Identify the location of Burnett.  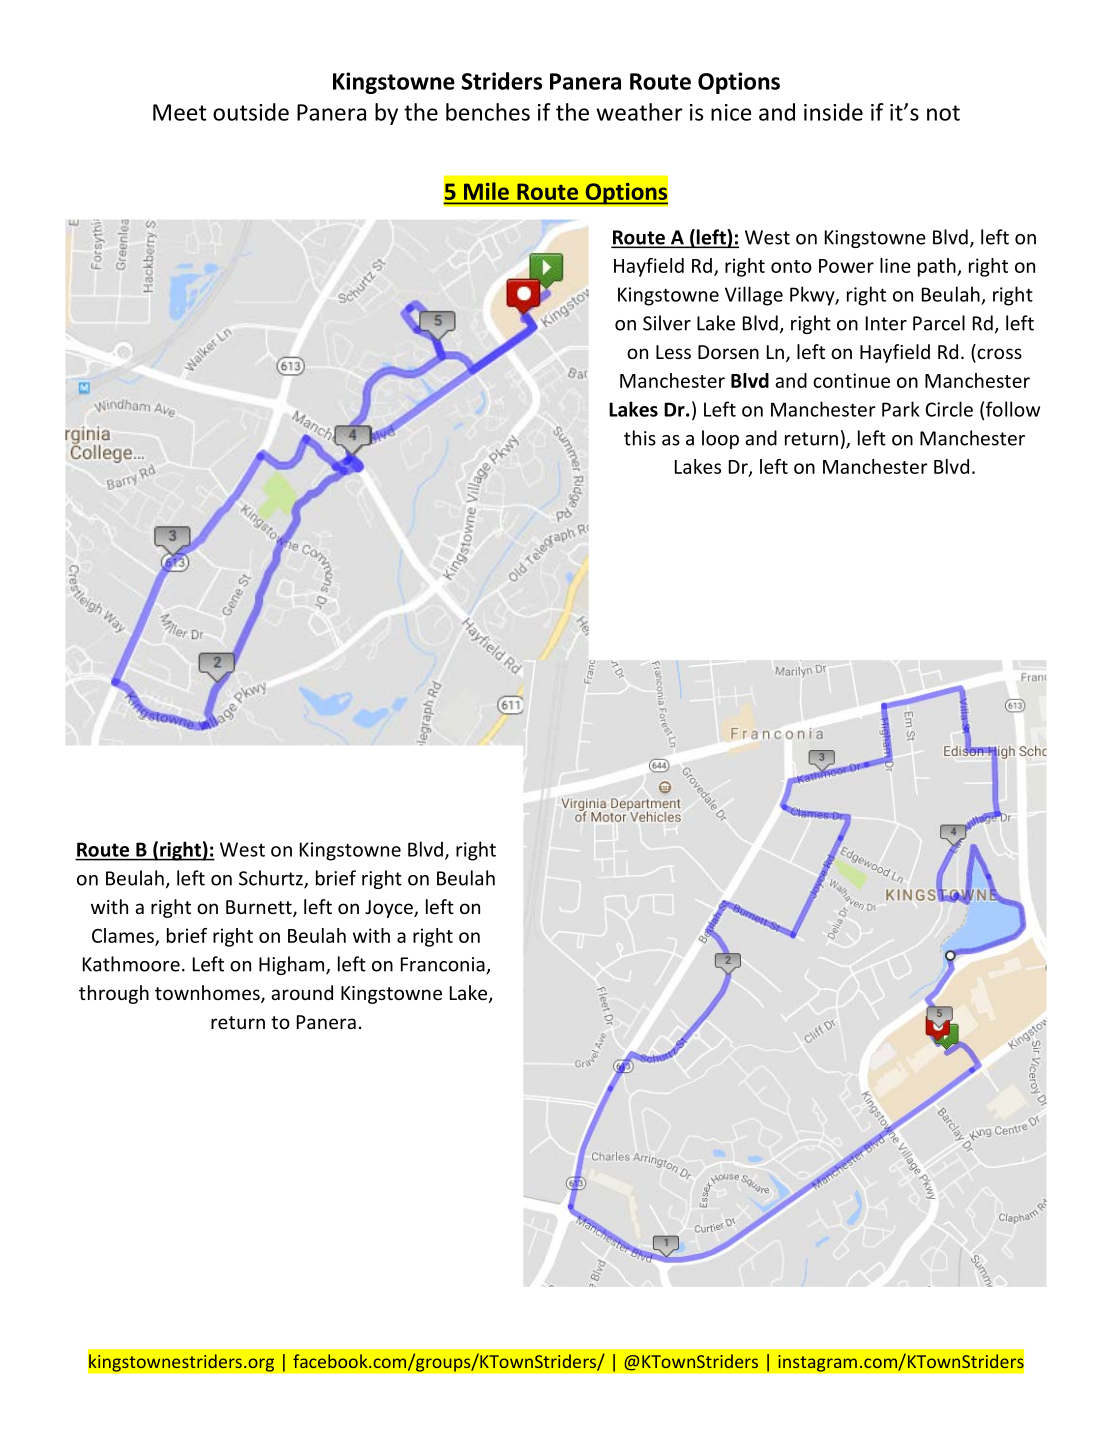
(260, 908).
